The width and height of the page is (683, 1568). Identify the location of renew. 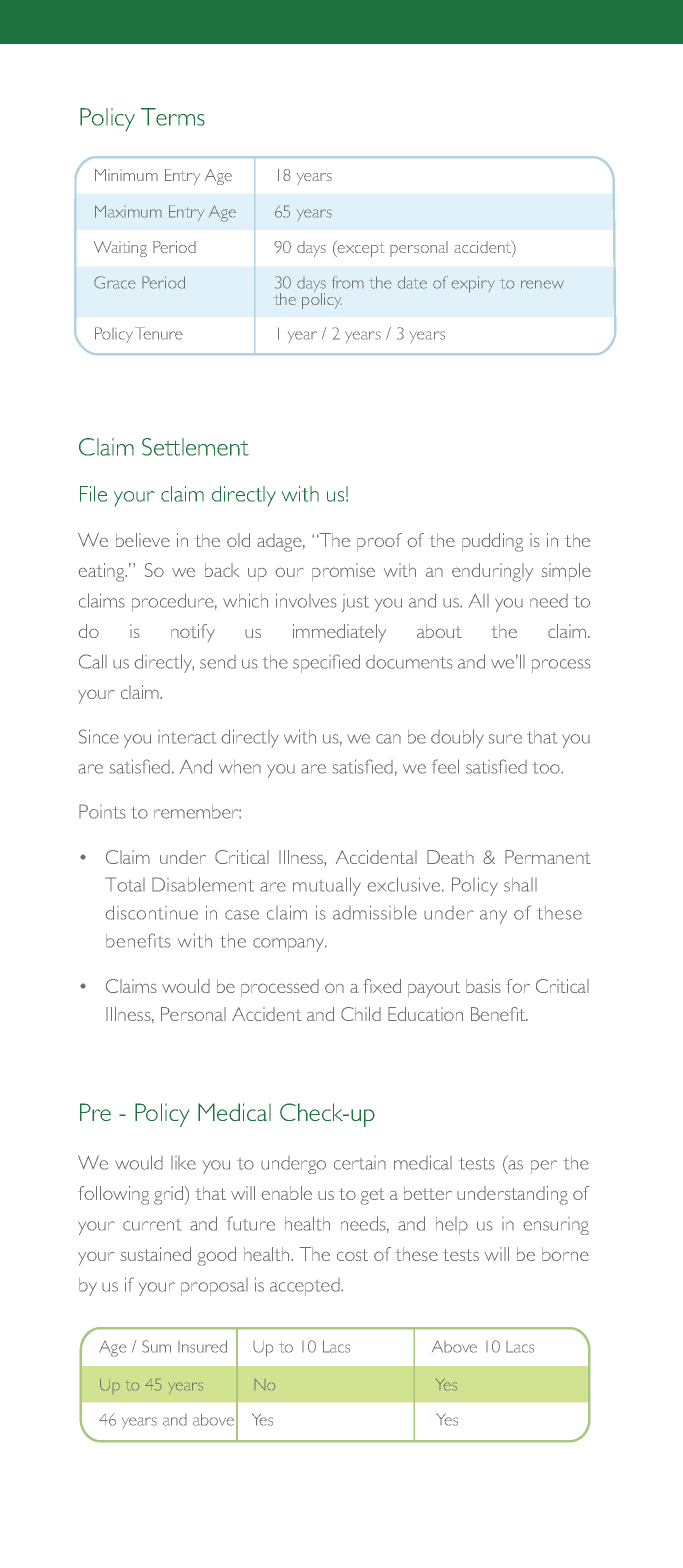
(542, 284).
